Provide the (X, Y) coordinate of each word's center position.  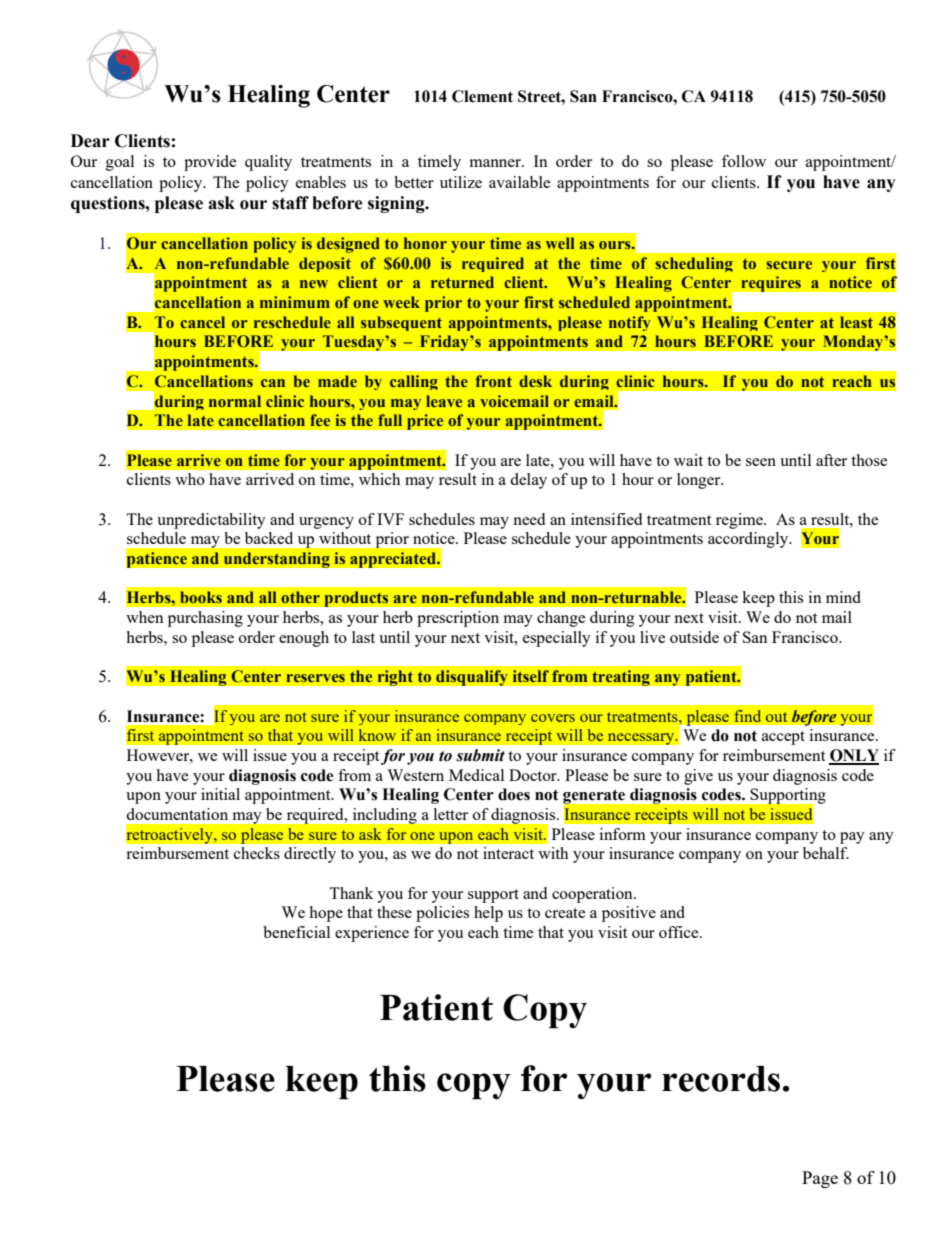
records (721, 1079)
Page (820, 1179)
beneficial (296, 932)
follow (744, 161)
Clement (482, 96)
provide (210, 163)
